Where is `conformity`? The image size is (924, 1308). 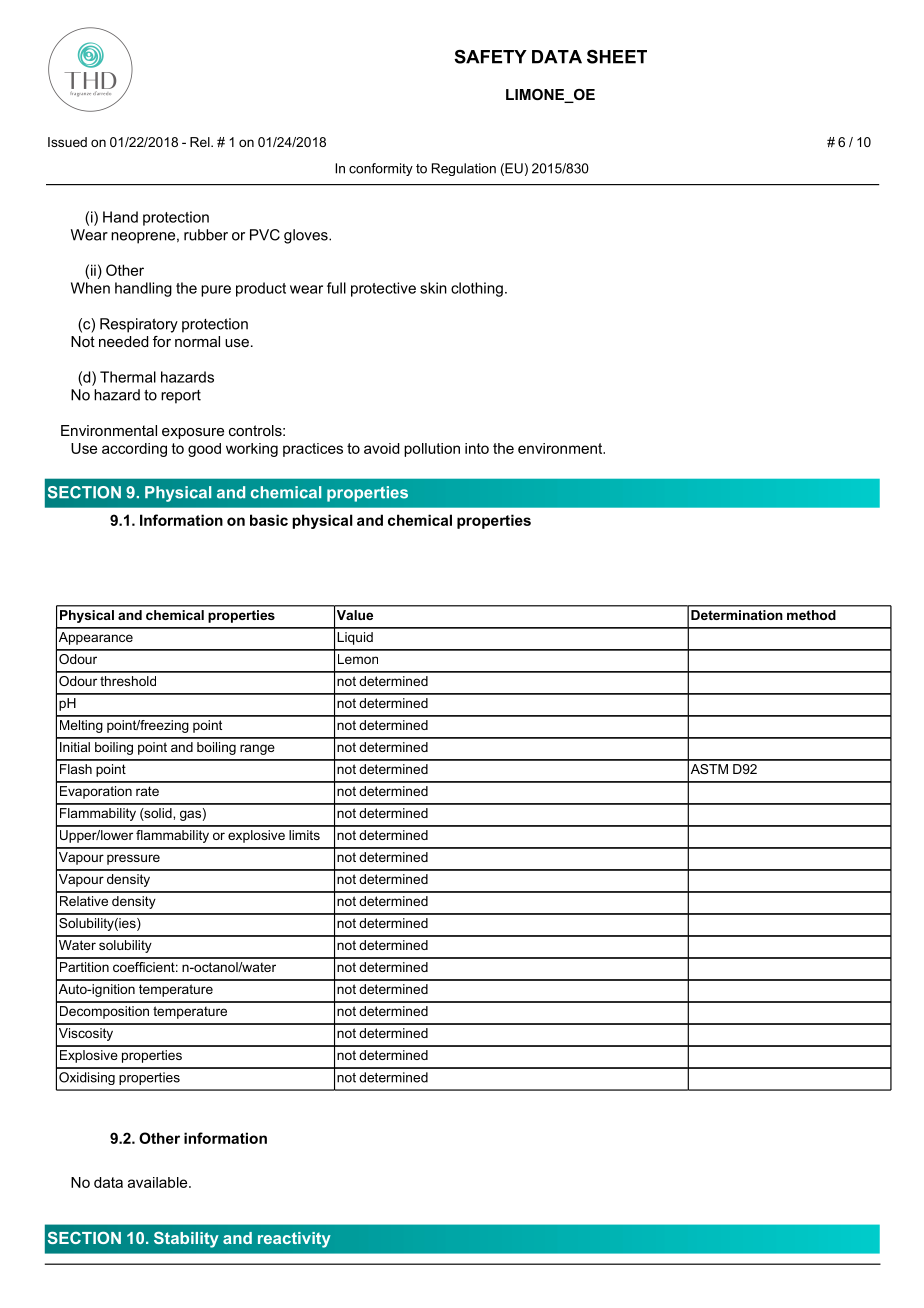 conformity is located at coordinates (381, 169).
